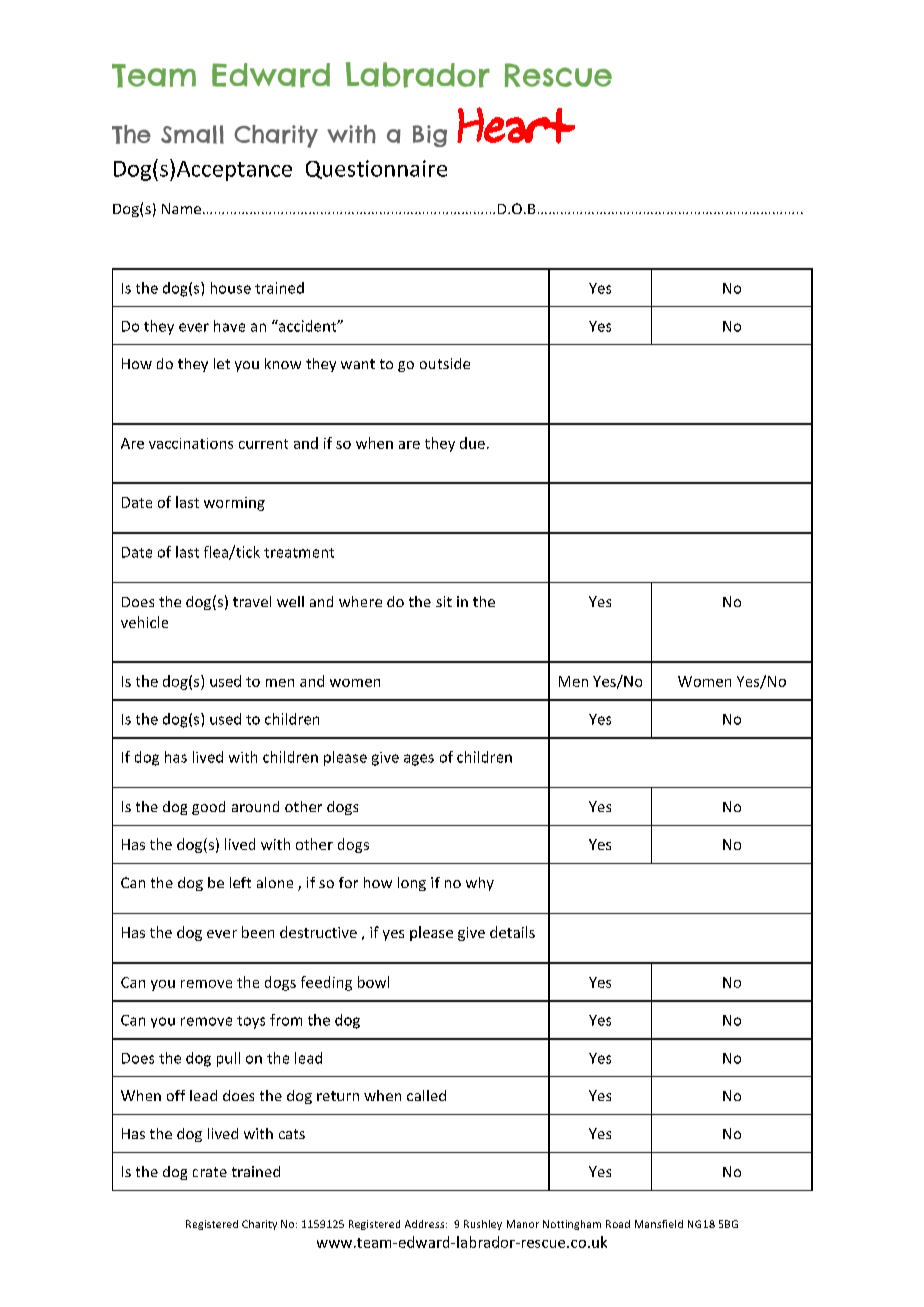 The image size is (924, 1307). What do you see at coordinates (208, 808) in the screenshot?
I see `good` at bounding box center [208, 808].
